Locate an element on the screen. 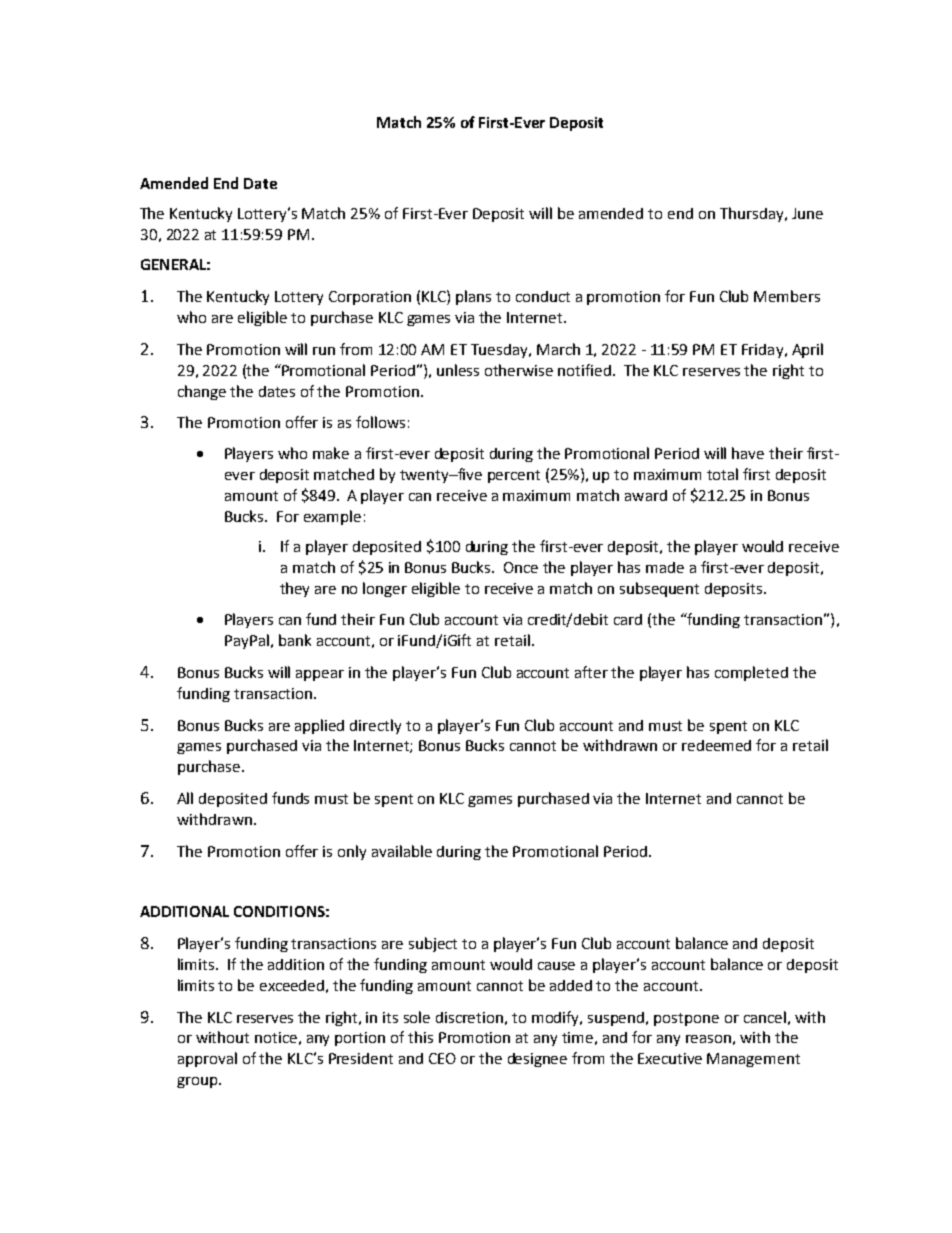 This screenshot has width=952, height=1233. percent is located at coordinates (514, 476).
